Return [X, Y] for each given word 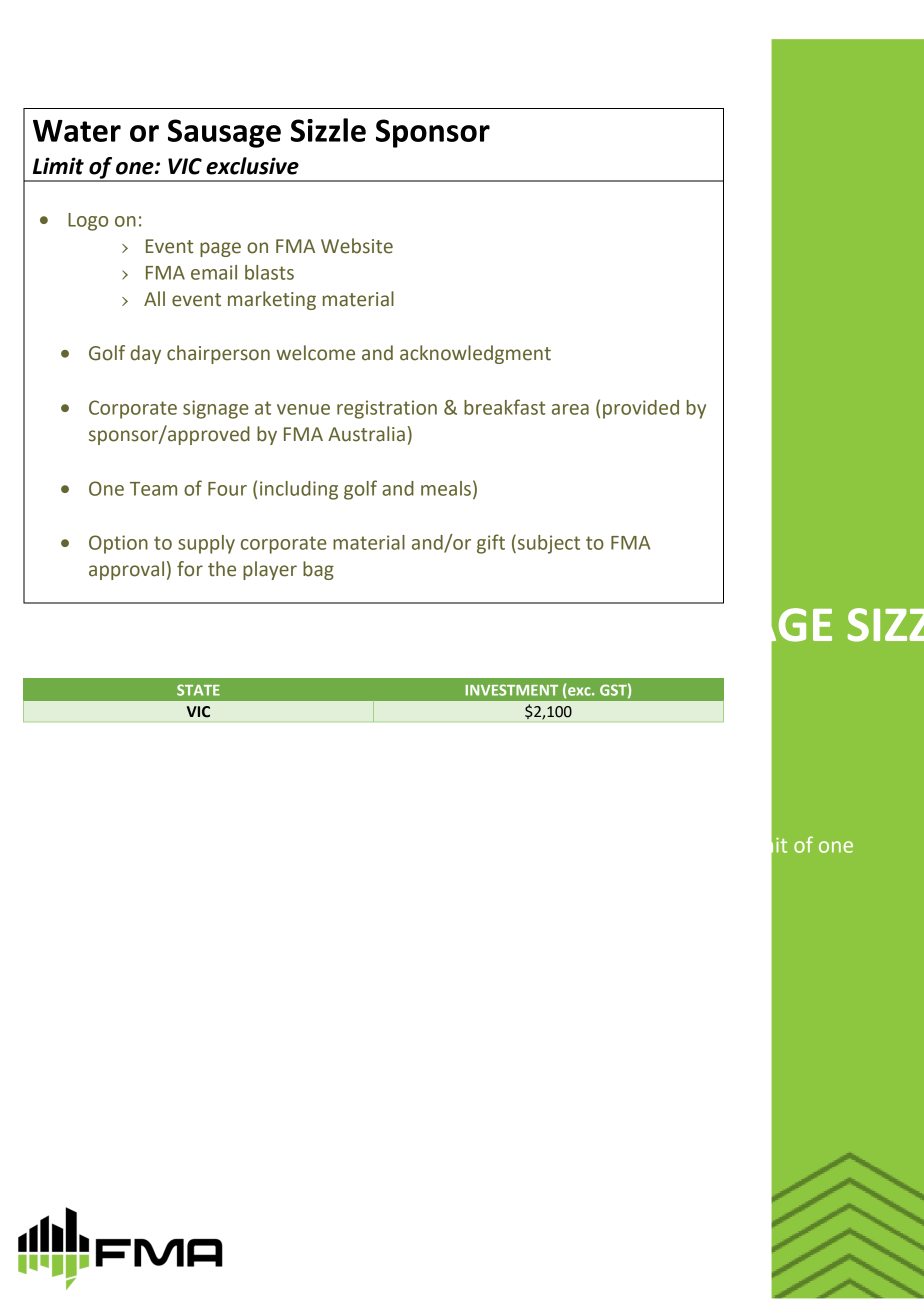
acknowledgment [475, 354]
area [570, 409]
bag [318, 570]
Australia [366, 434]
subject [547, 544]
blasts [269, 272]
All [154, 298]
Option [118, 544]
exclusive [252, 166]
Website [357, 246]
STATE [198, 690]
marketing [272, 300]
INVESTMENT [512, 690]
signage [216, 409]
